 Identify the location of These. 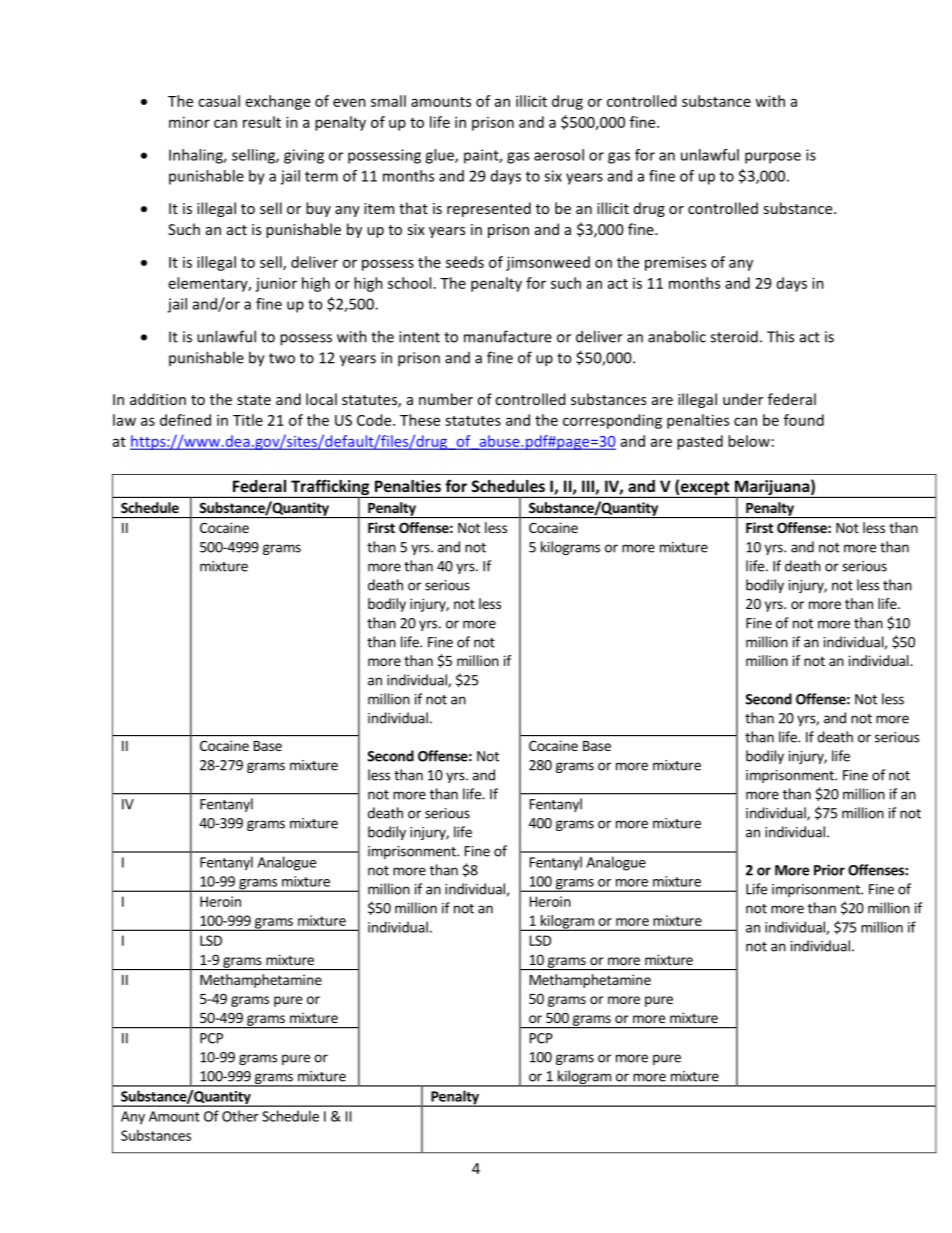
(420, 420).
